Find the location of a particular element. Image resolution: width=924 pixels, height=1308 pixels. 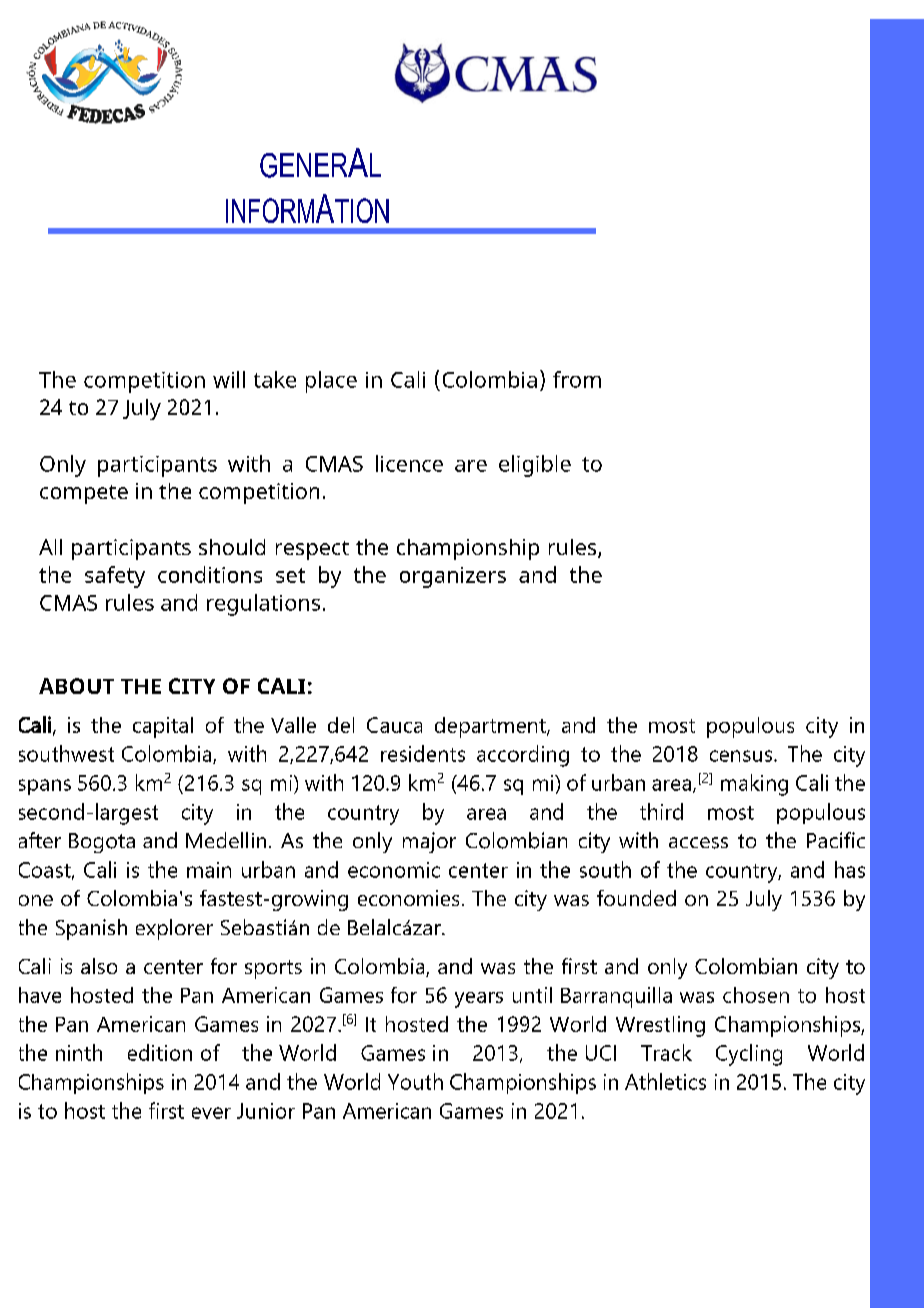

place is located at coordinates (331, 382).
